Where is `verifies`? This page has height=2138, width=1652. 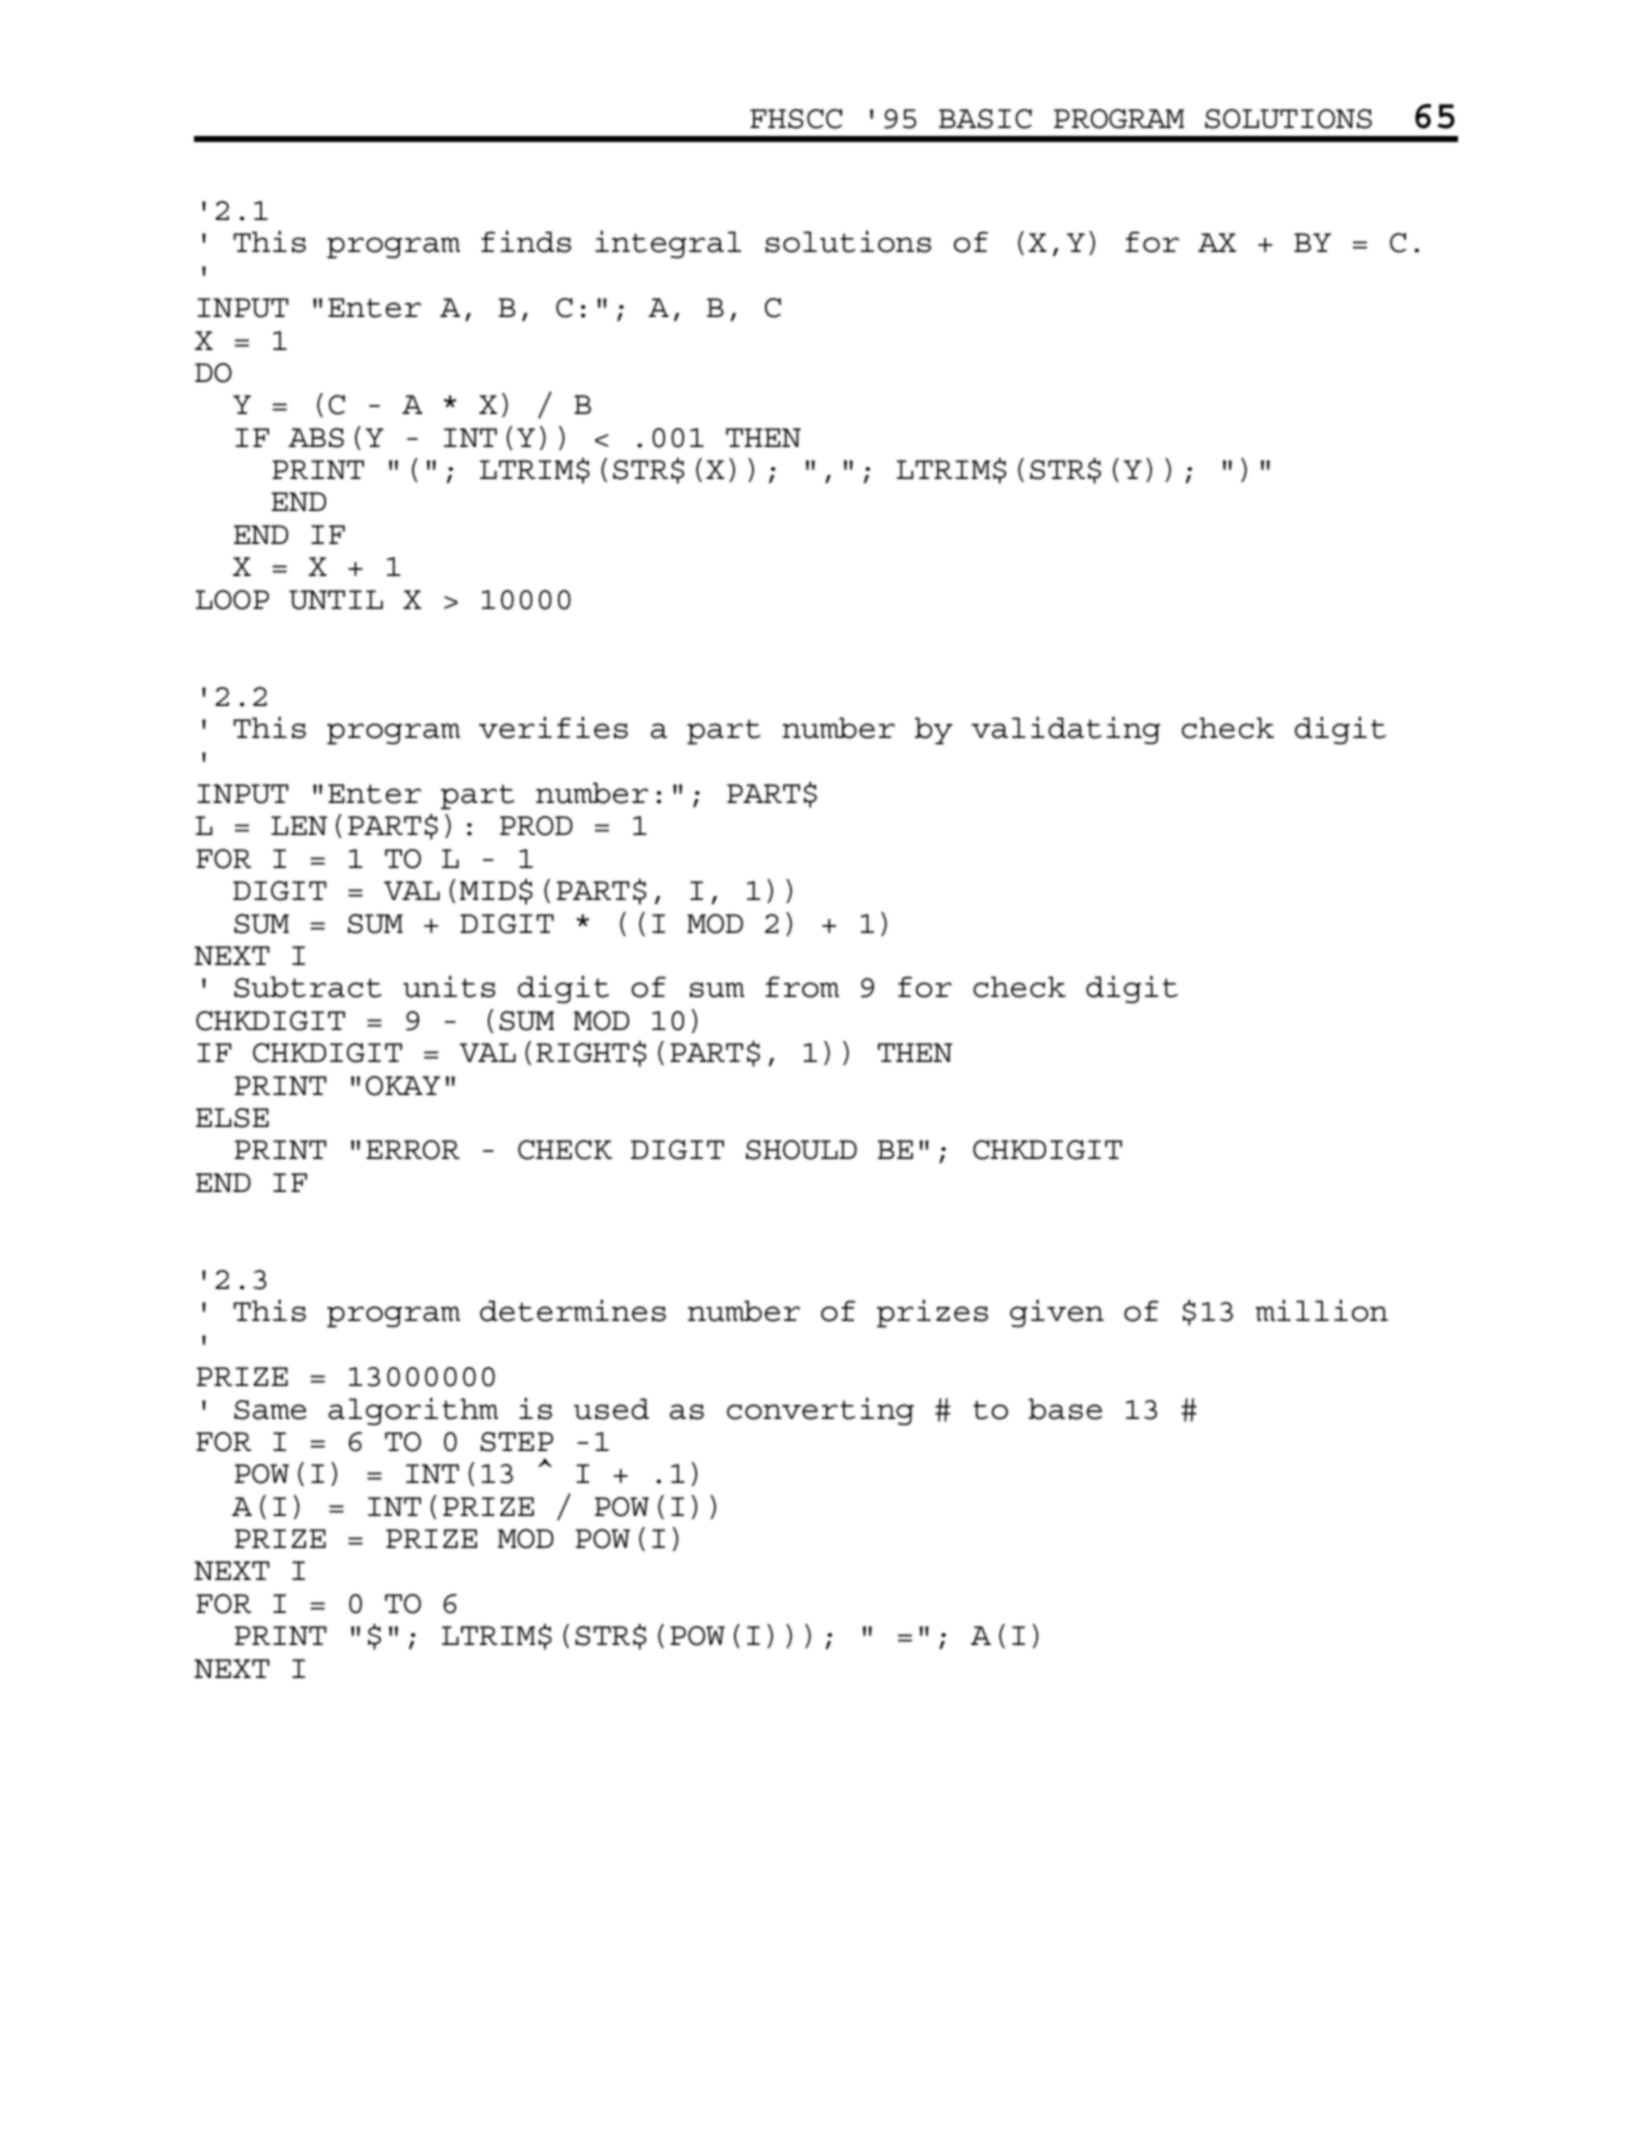
verifies is located at coordinates (553, 728).
